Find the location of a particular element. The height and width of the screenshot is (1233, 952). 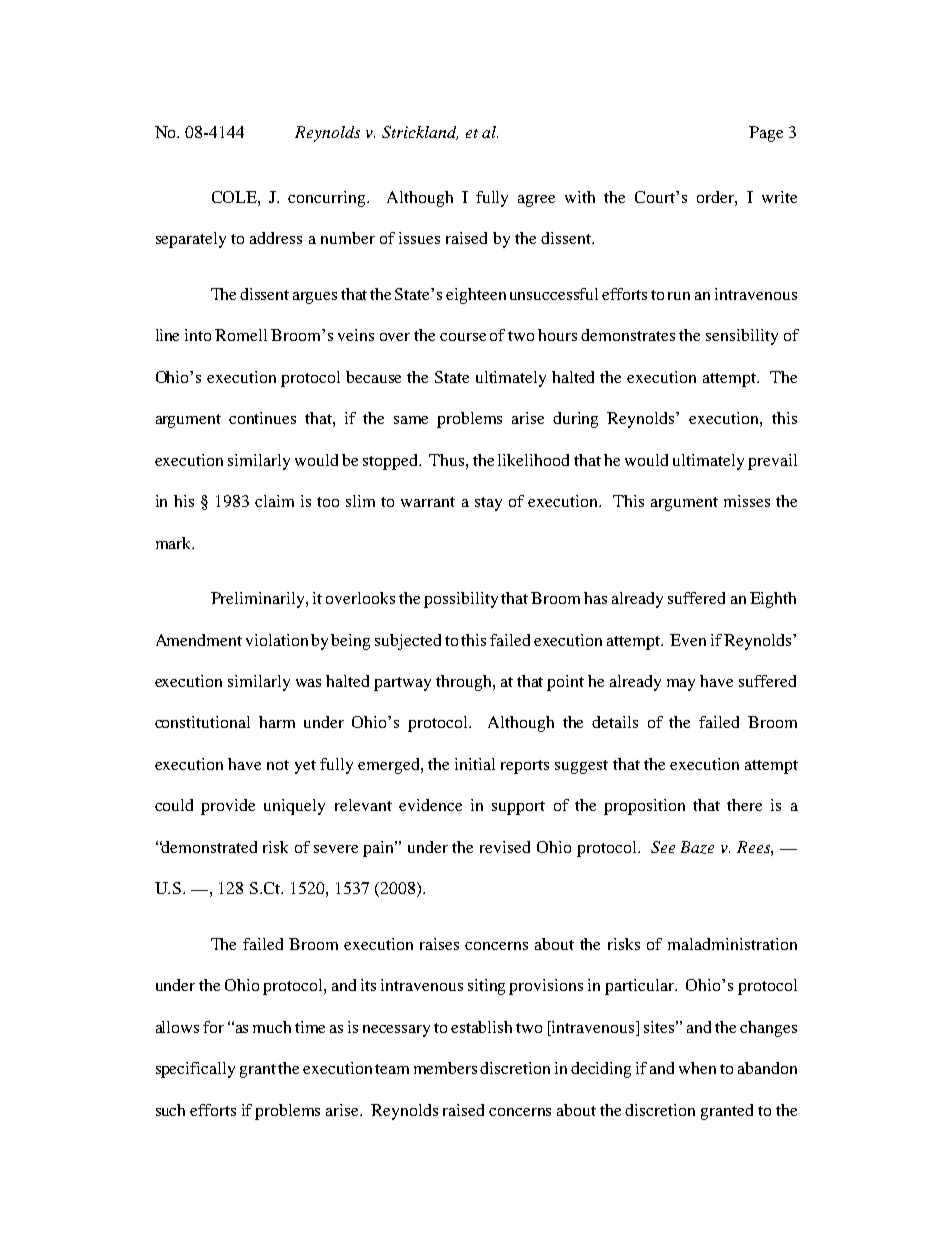

See is located at coordinates (663, 847).
